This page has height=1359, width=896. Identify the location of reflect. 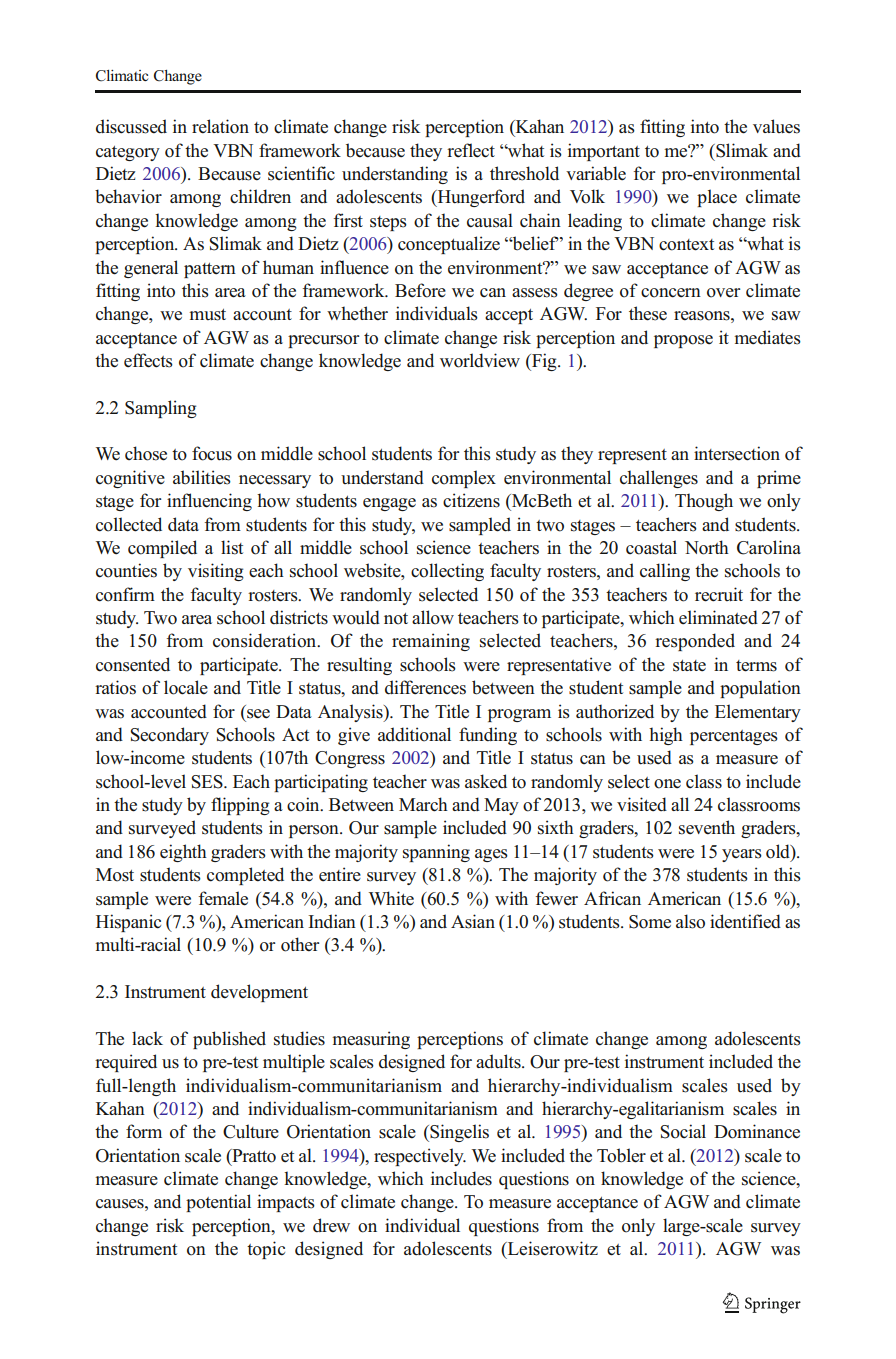
(471, 150).
